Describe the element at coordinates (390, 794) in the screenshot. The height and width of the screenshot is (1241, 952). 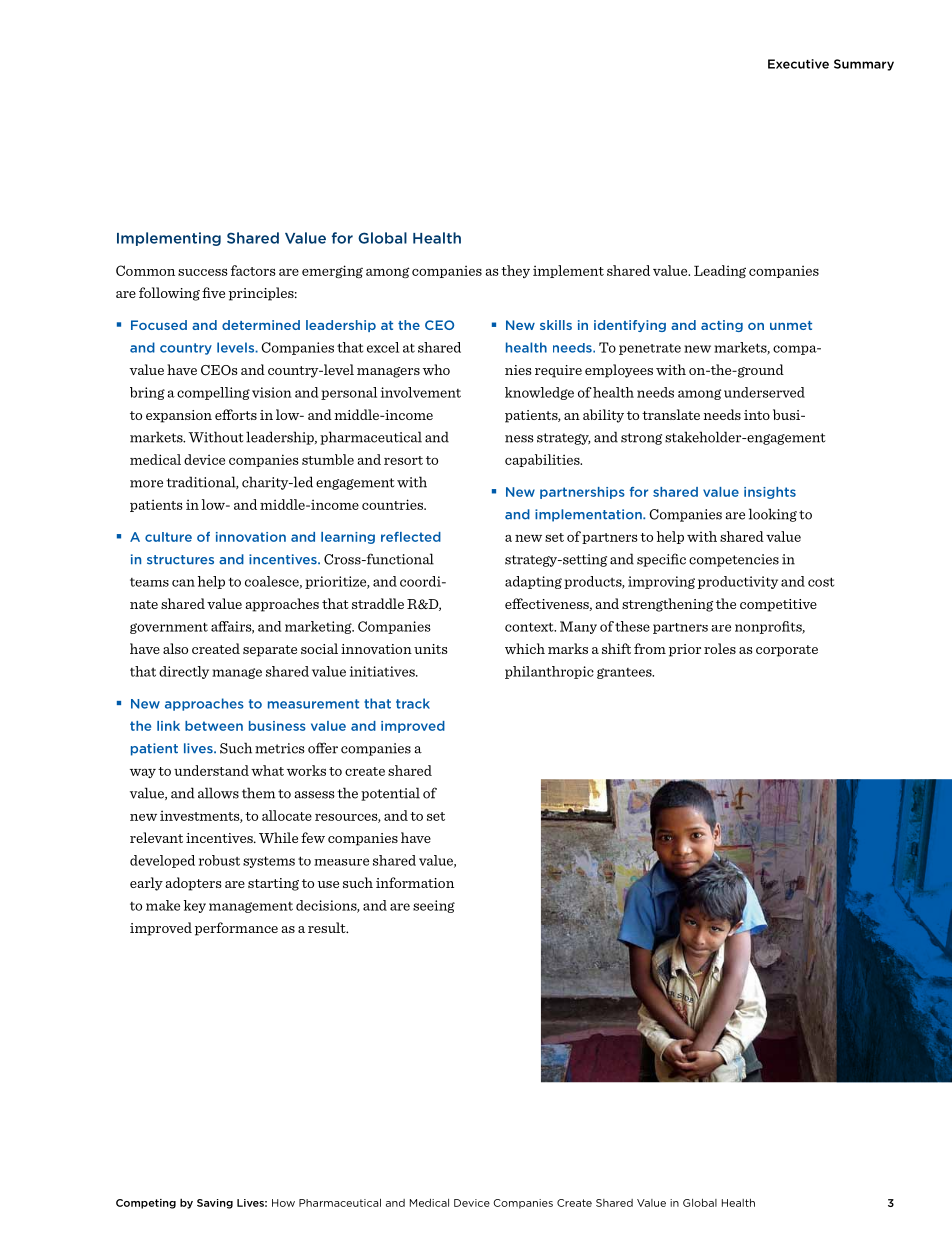
I see `potential` at that location.
